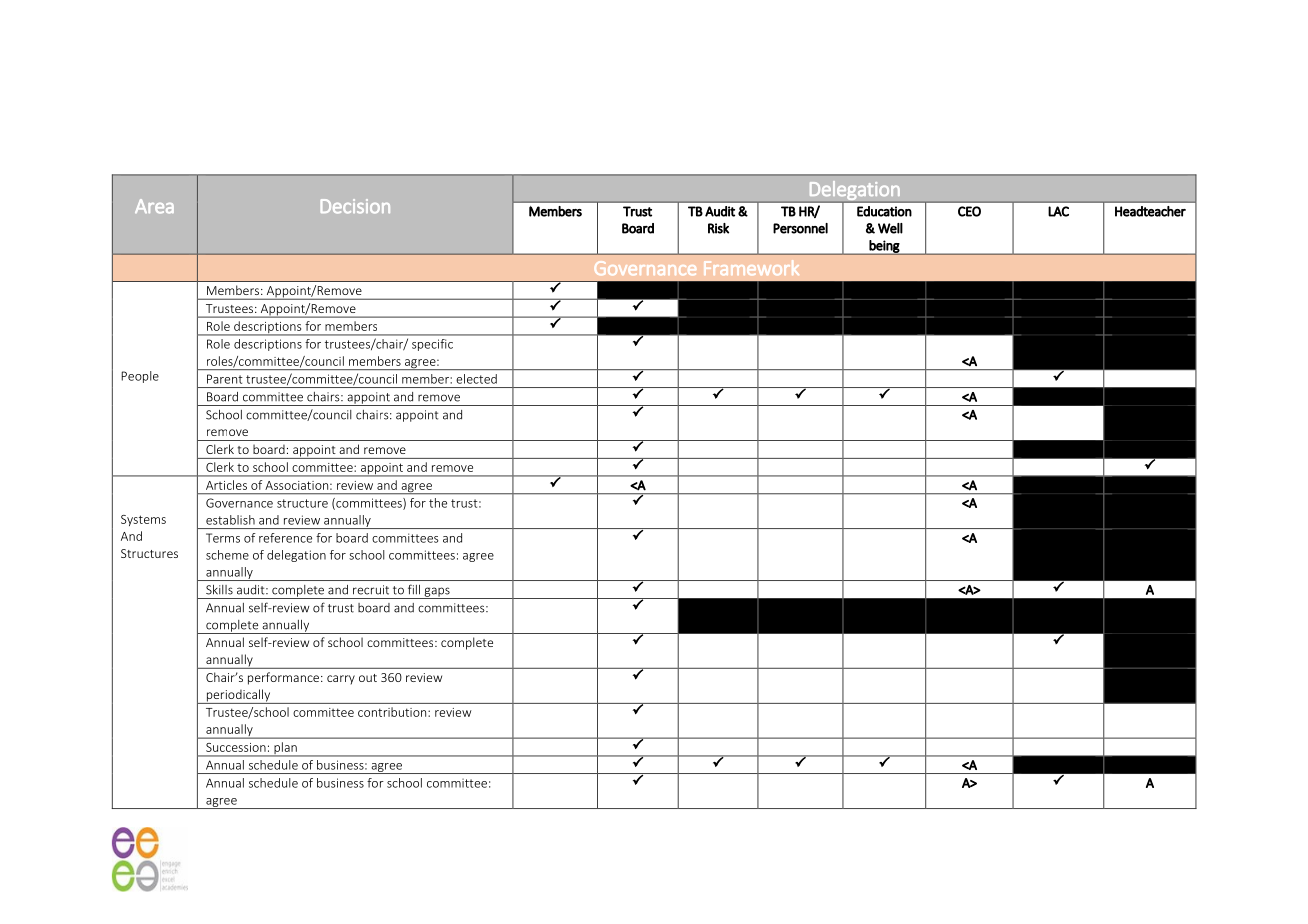  Describe the element at coordinates (718, 228) in the image. I see `Risk` at that location.
